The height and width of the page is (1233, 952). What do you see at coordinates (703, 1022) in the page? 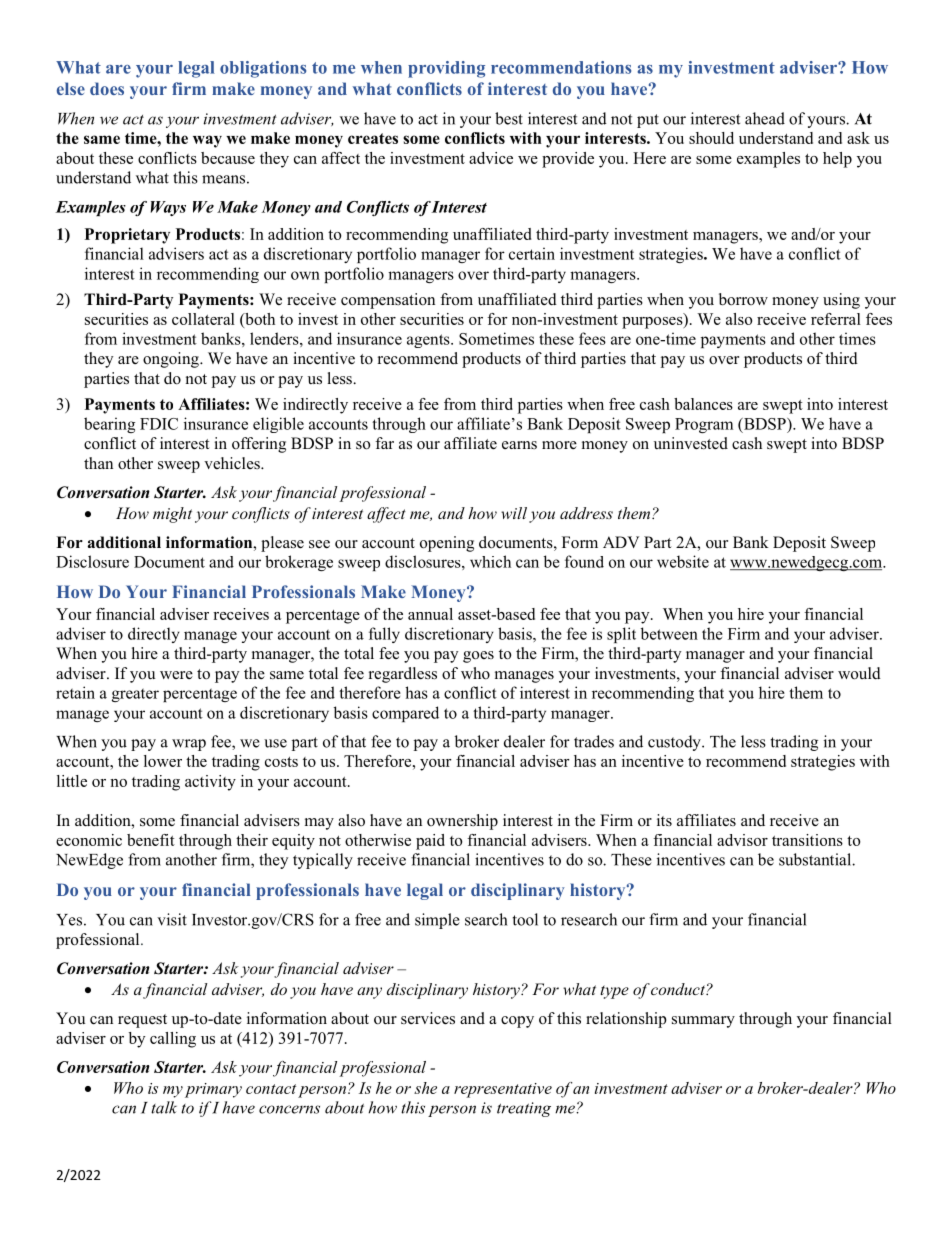
I see `summary` at bounding box center [703, 1022].
